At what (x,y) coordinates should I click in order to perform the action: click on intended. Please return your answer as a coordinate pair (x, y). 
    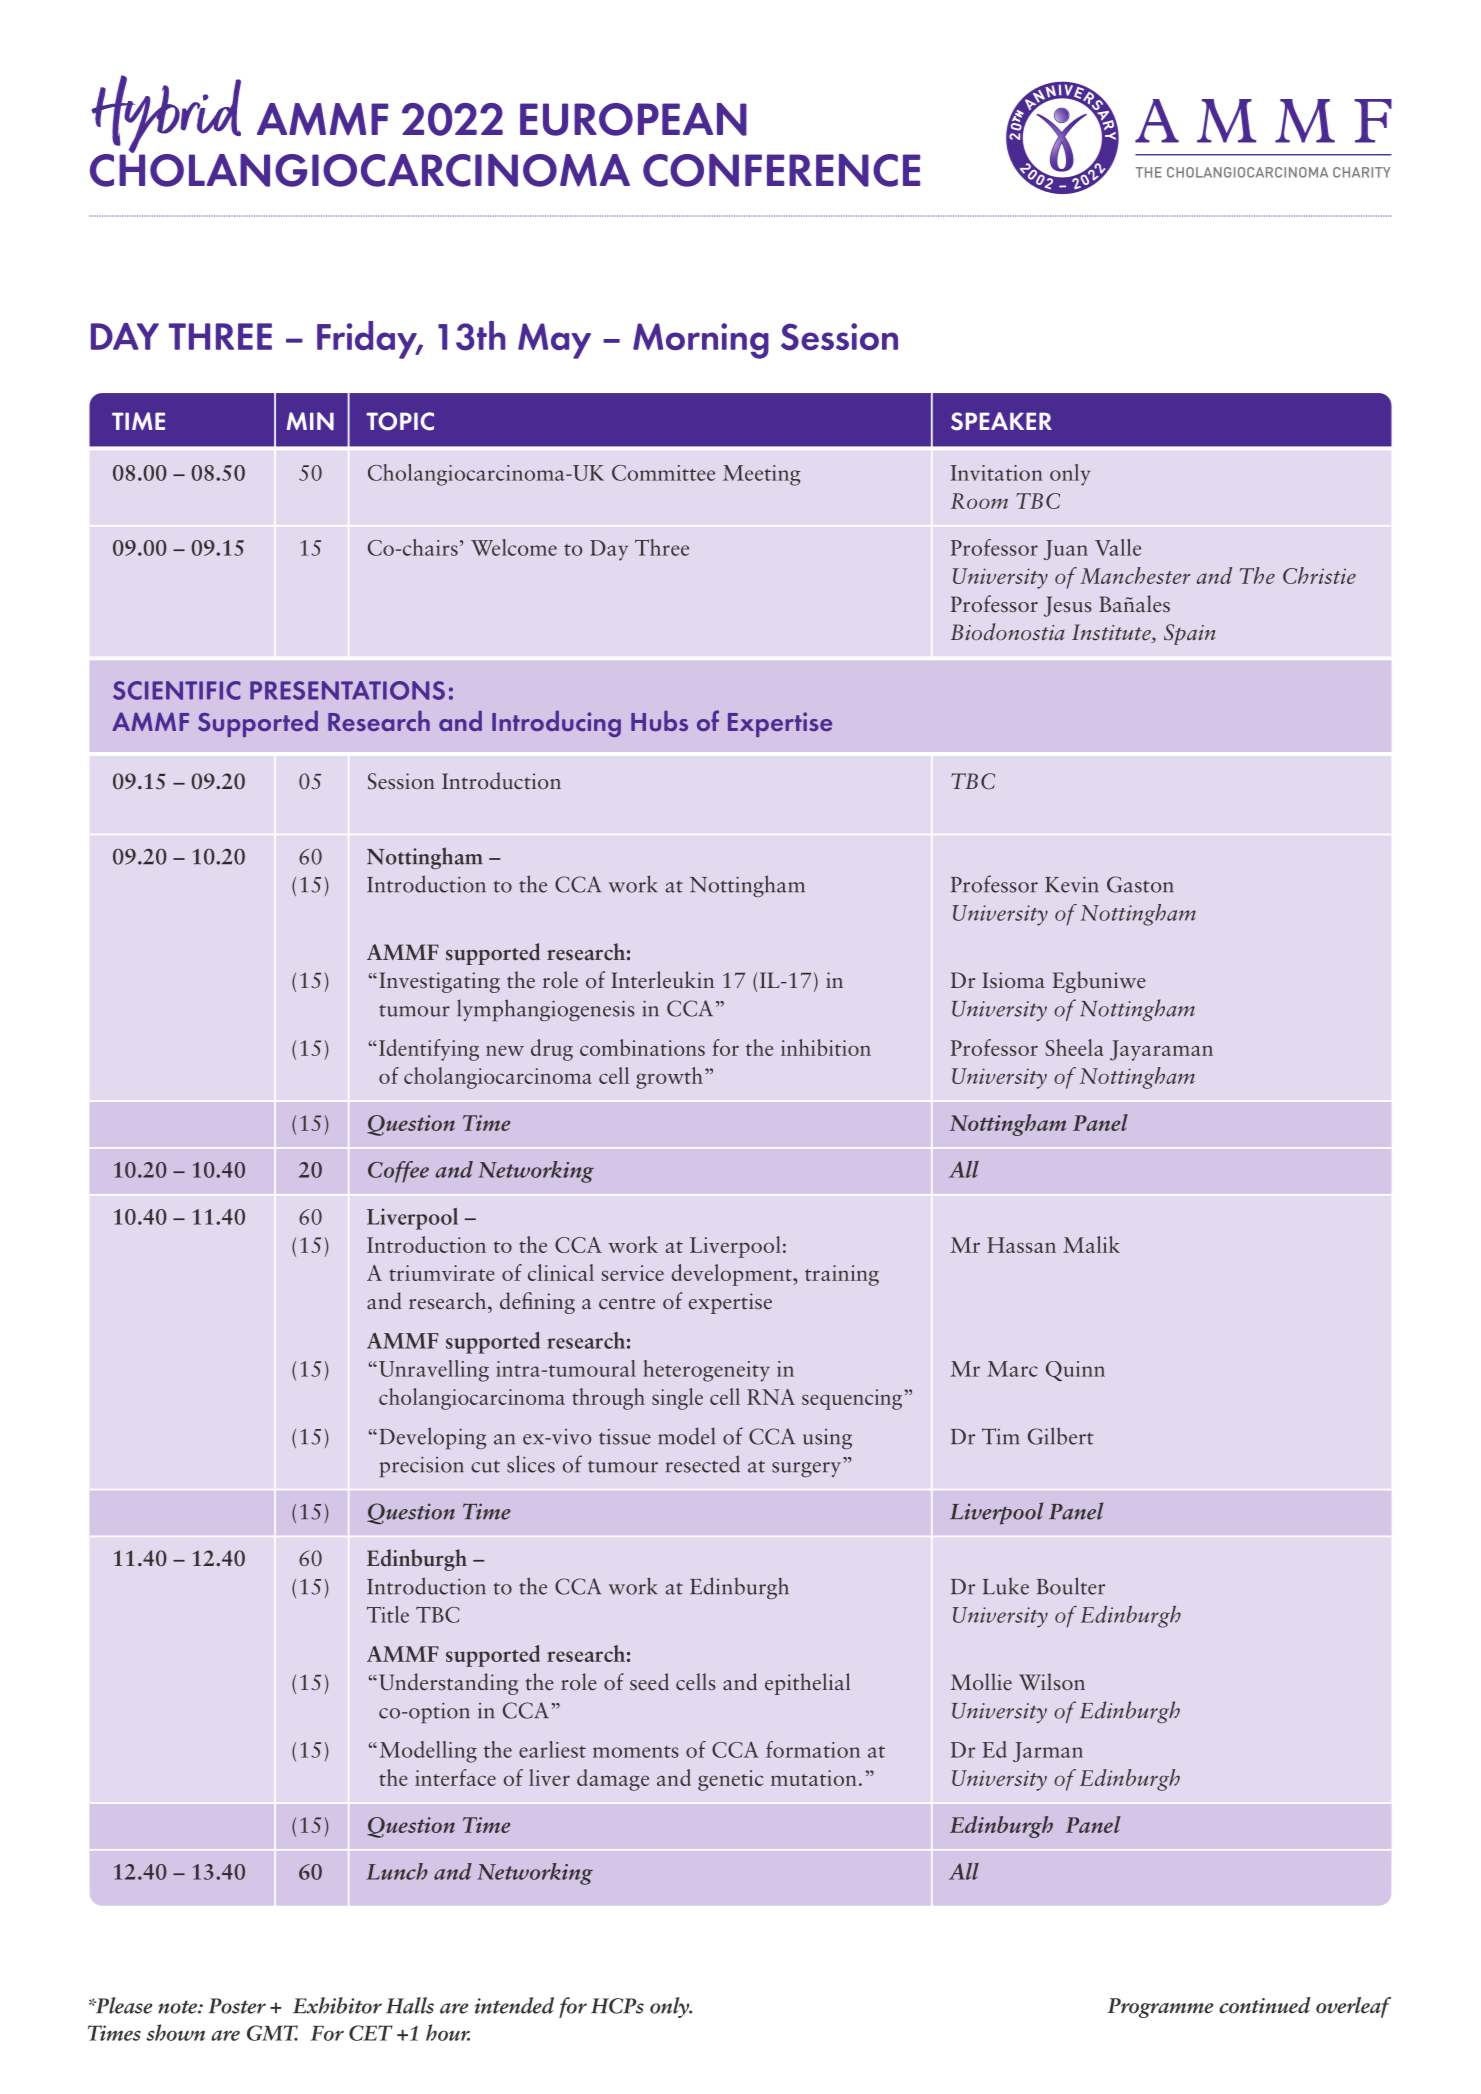
    Looking at the image, I should click on (514, 2005).
